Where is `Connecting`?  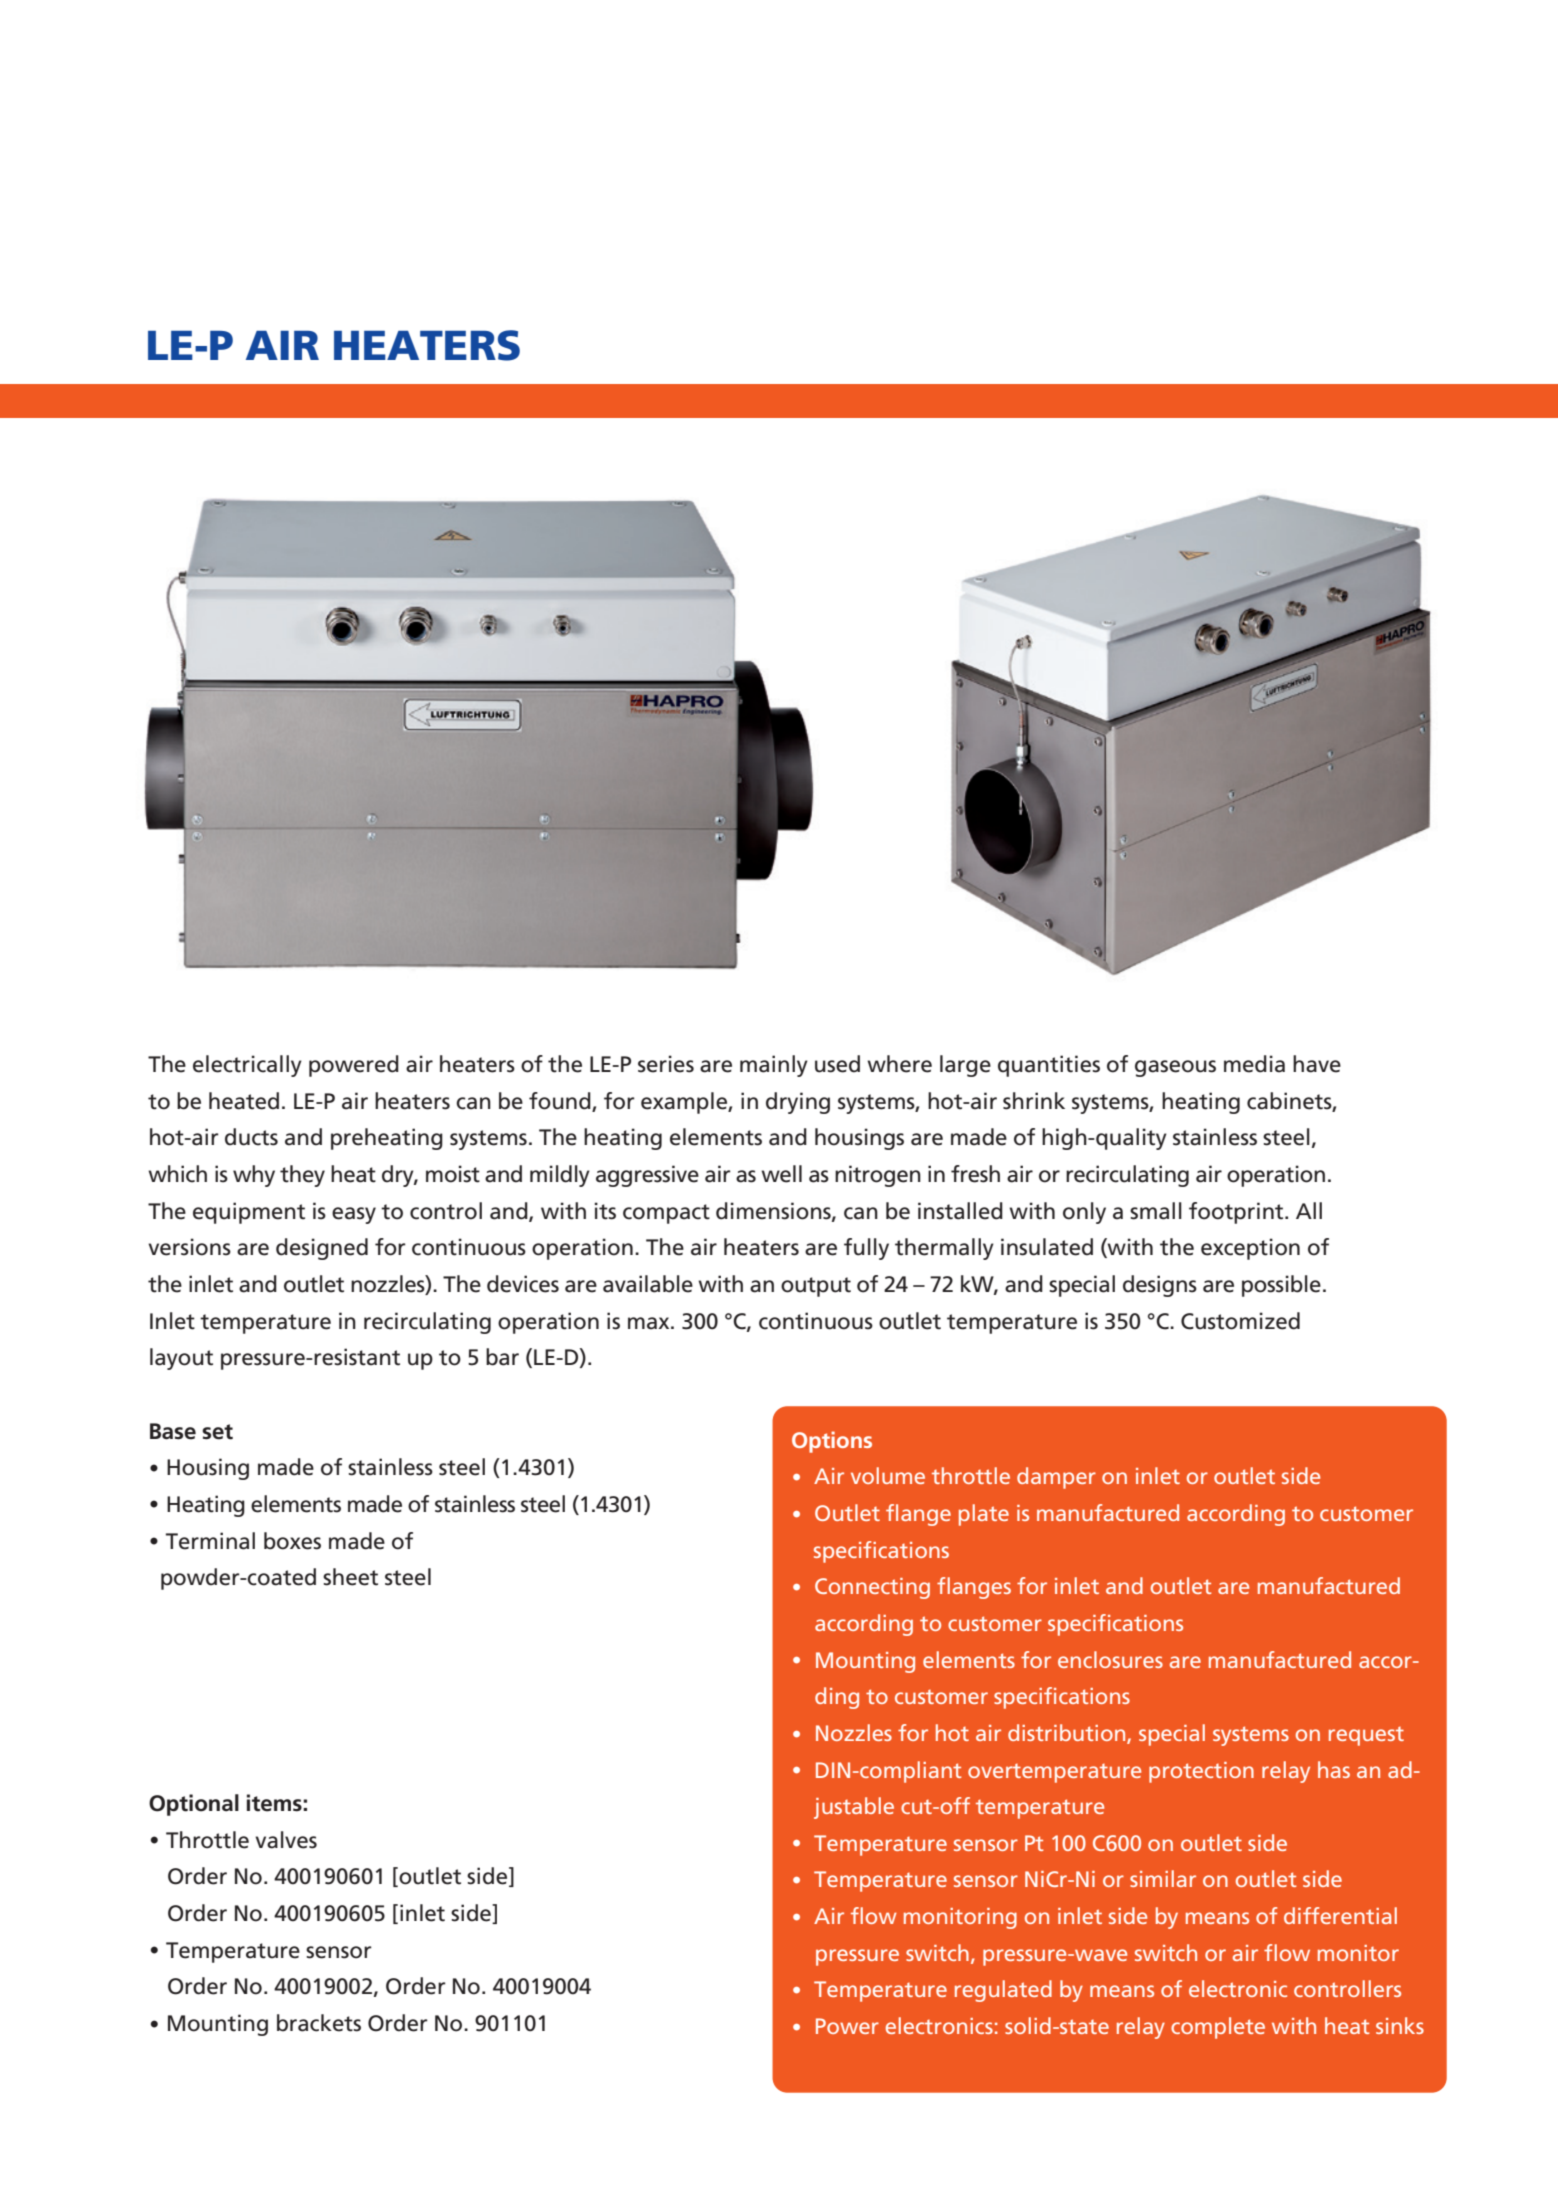 Connecting is located at coordinates (872, 1588).
